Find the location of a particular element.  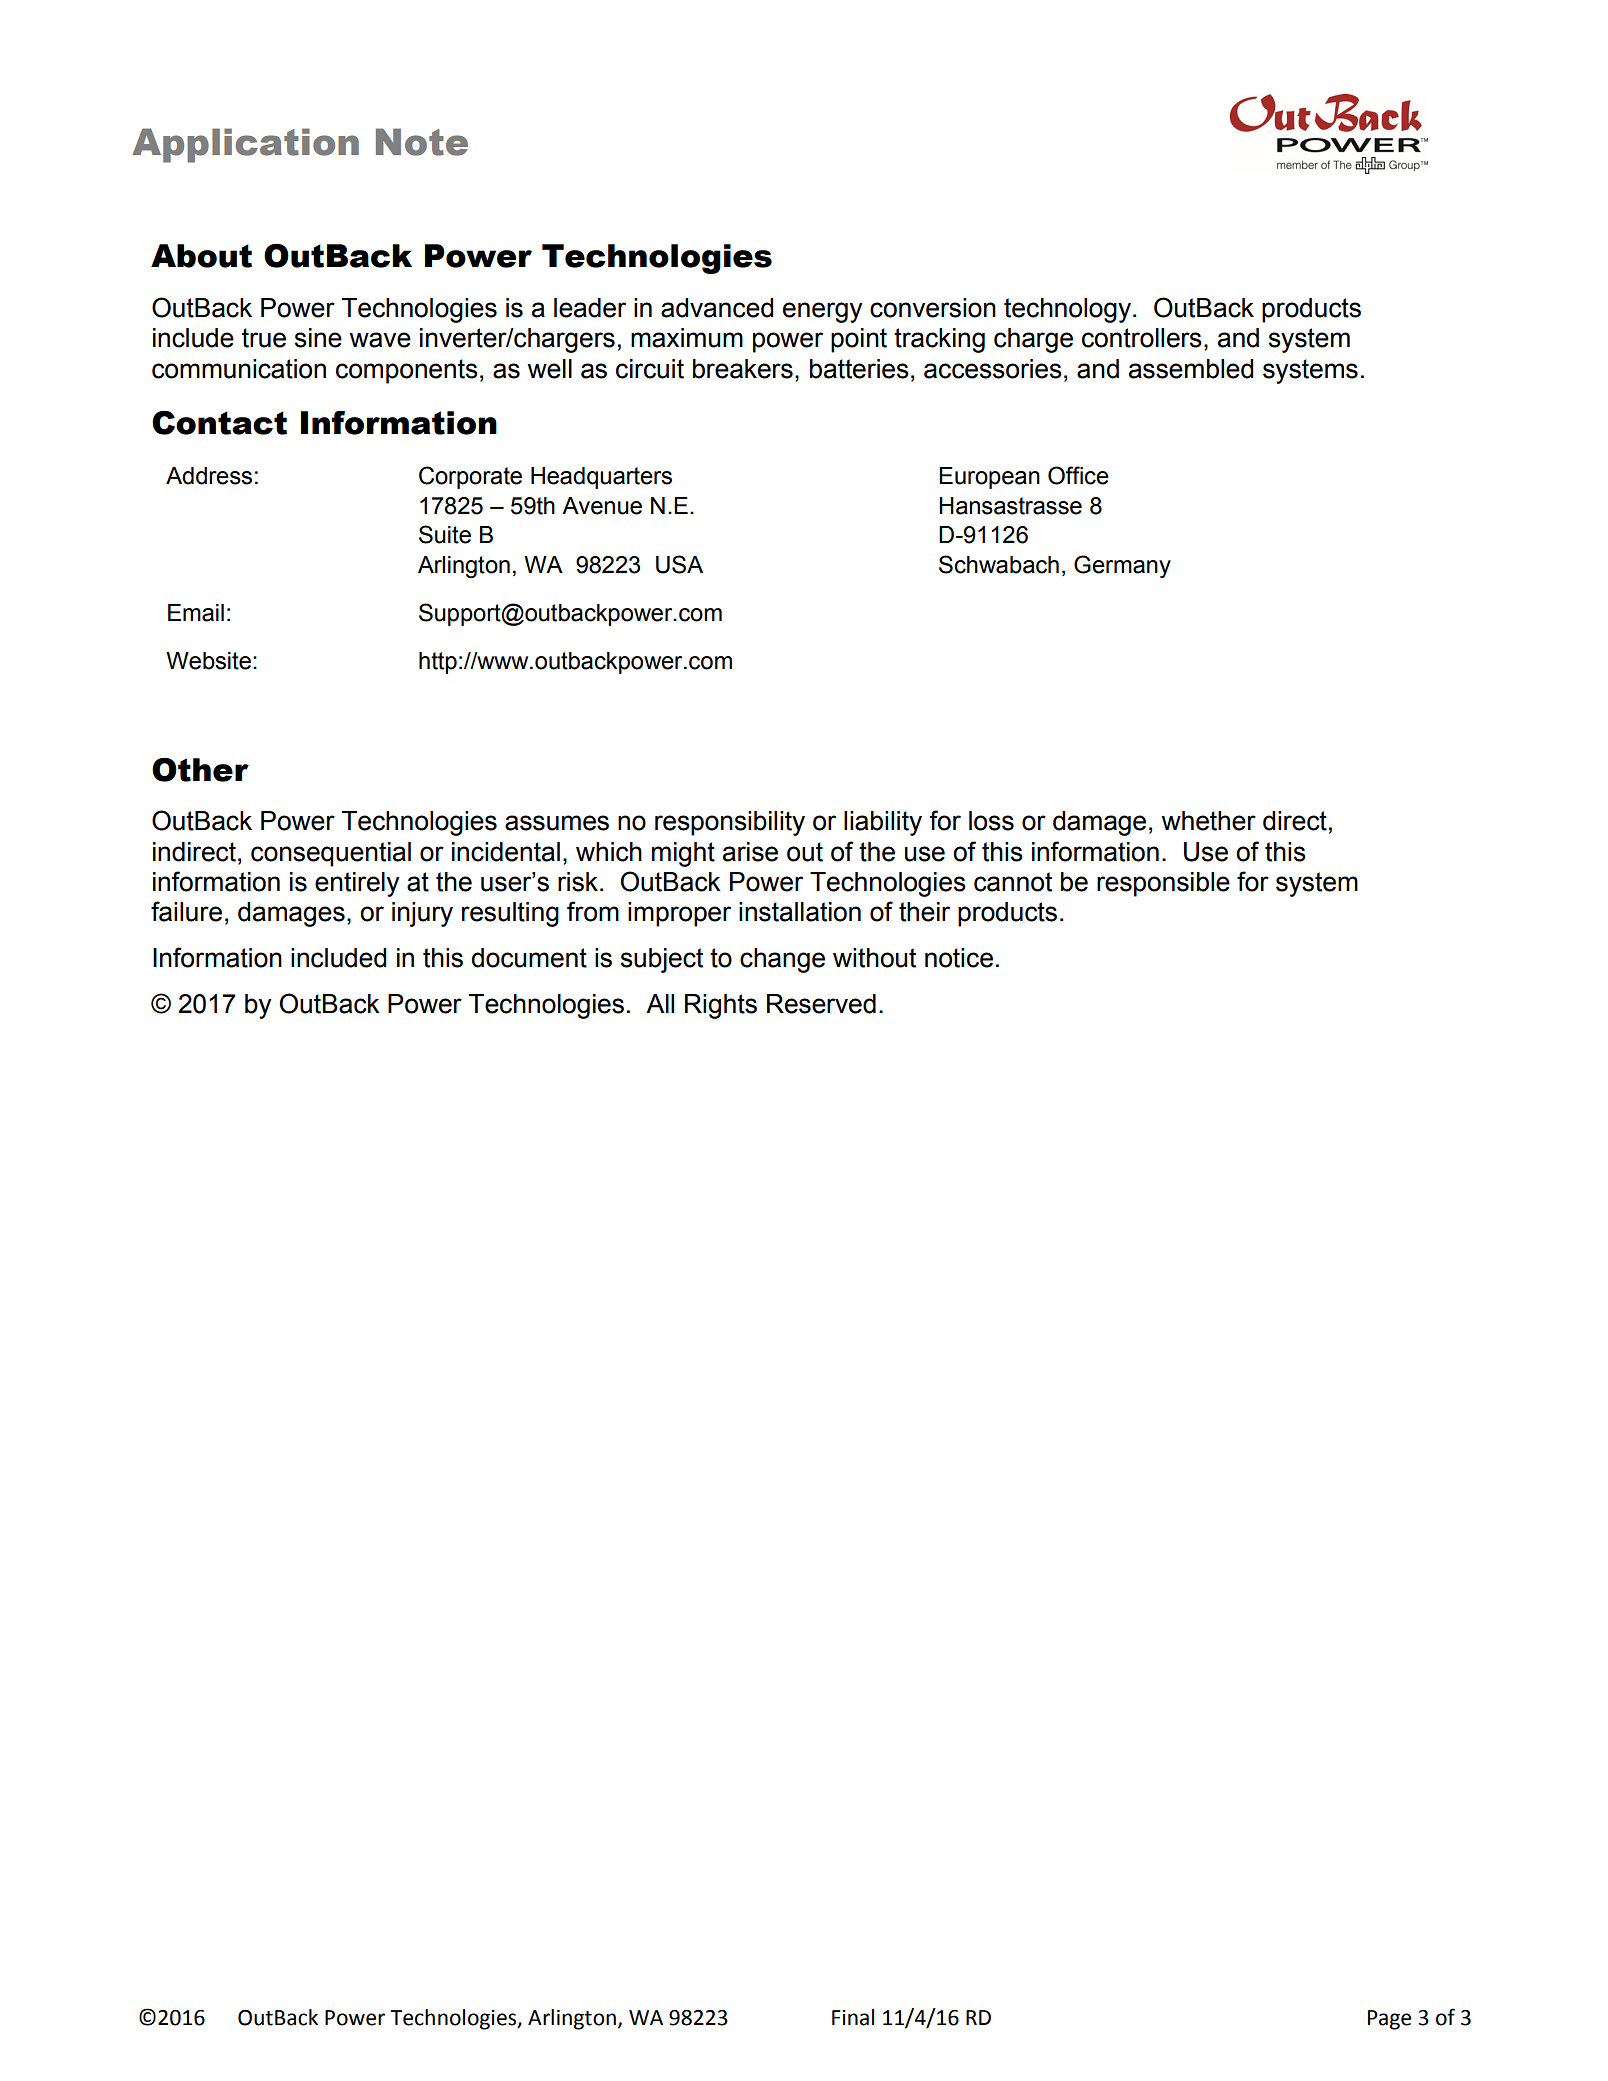

Final is located at coordinates (853, 2017).
